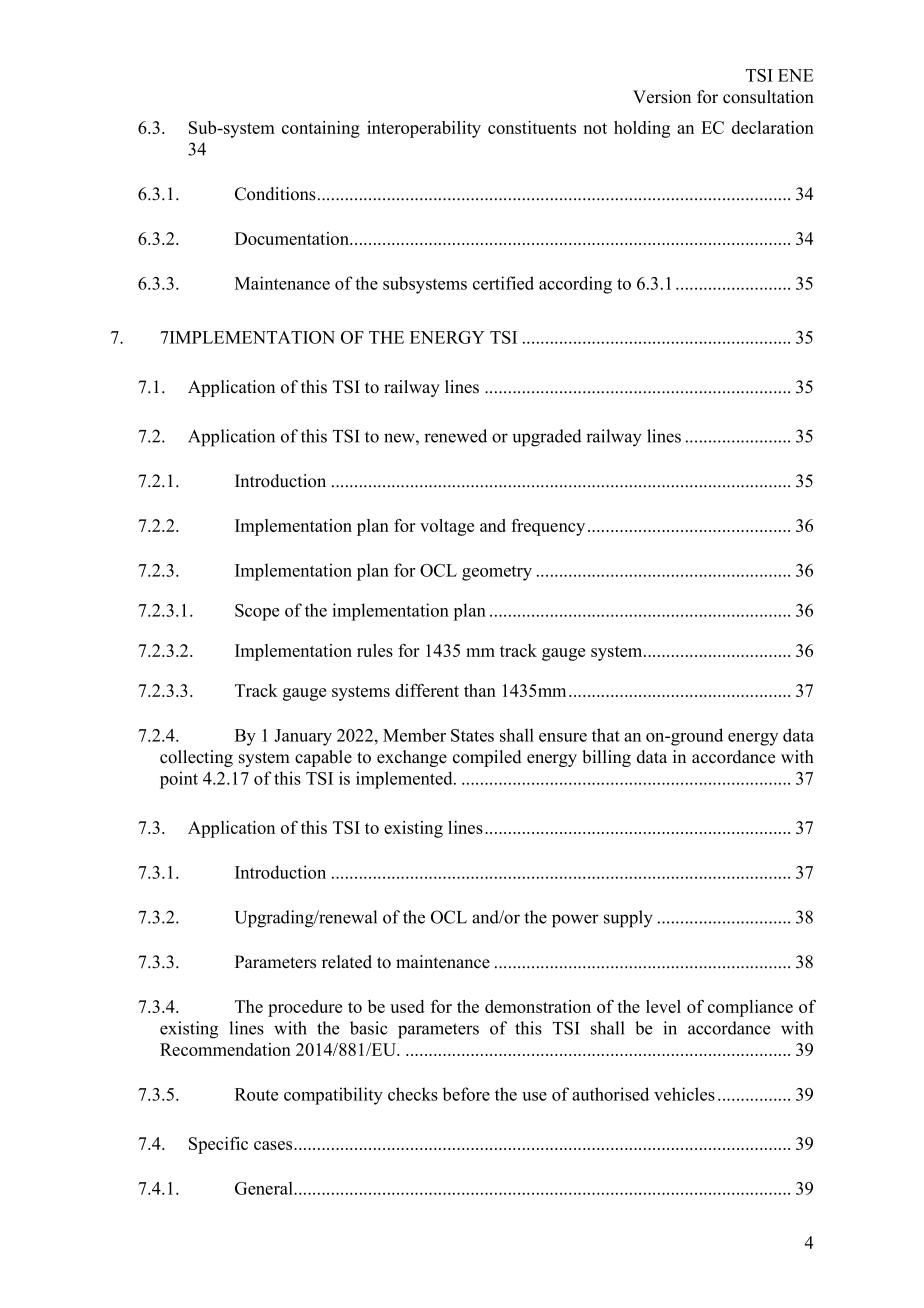 The width and height of the image is (924, 1308). I want to click on upgraded, so click(547, 438).
